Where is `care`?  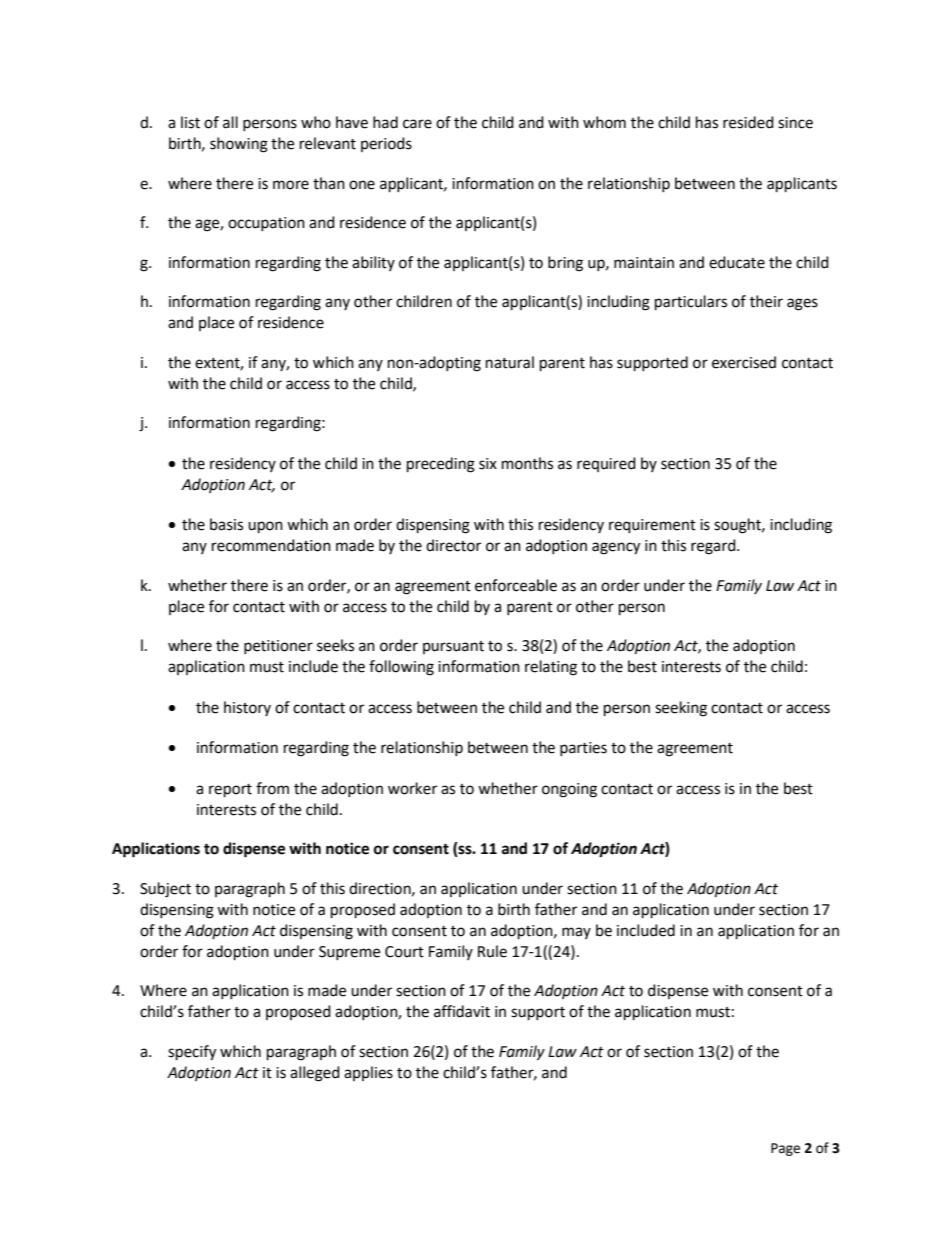 care is located at coordinates (417, 124).
